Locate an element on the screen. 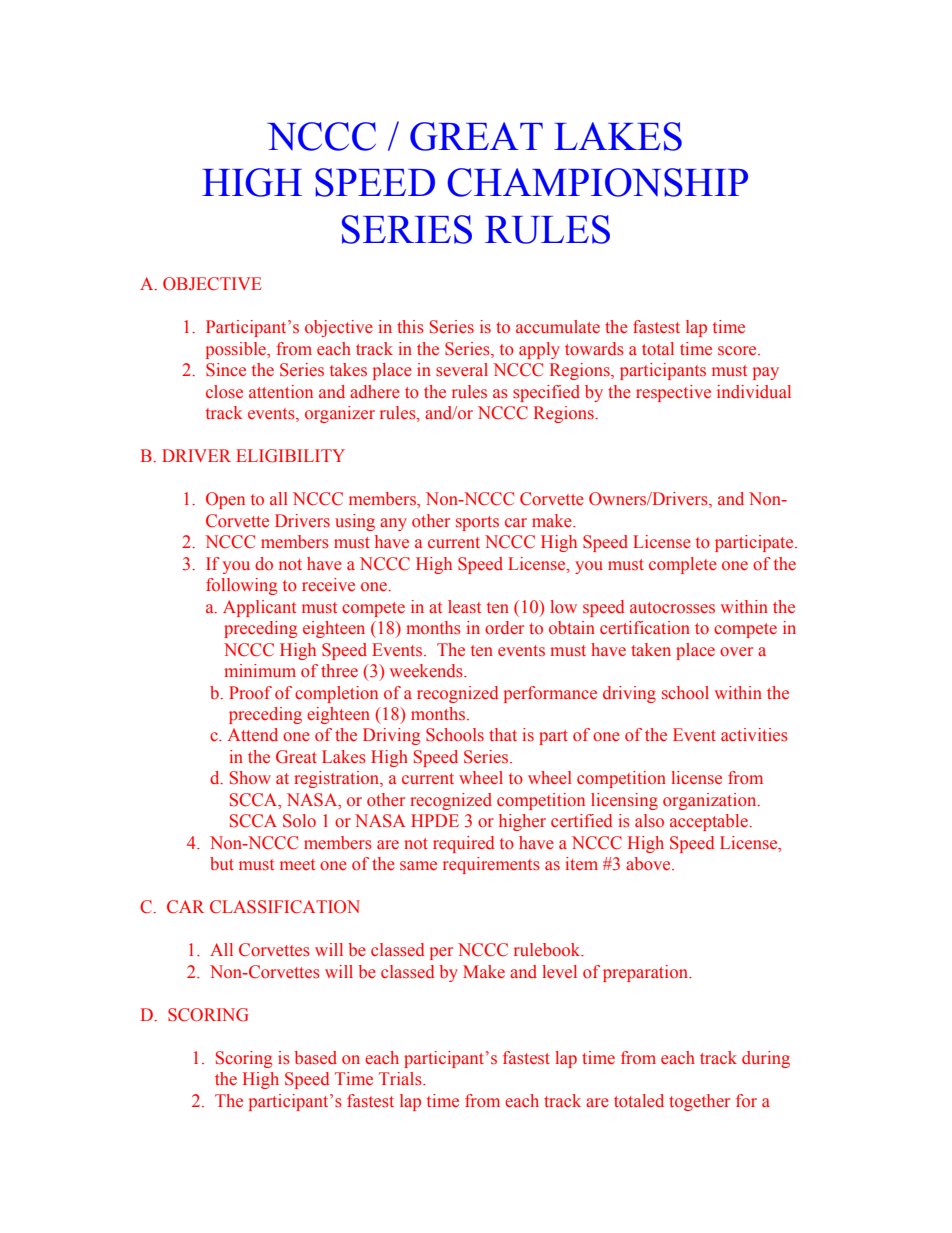 The height and width of the screenshot is (1233, 952). together is located at coordinates (699, 1102).
